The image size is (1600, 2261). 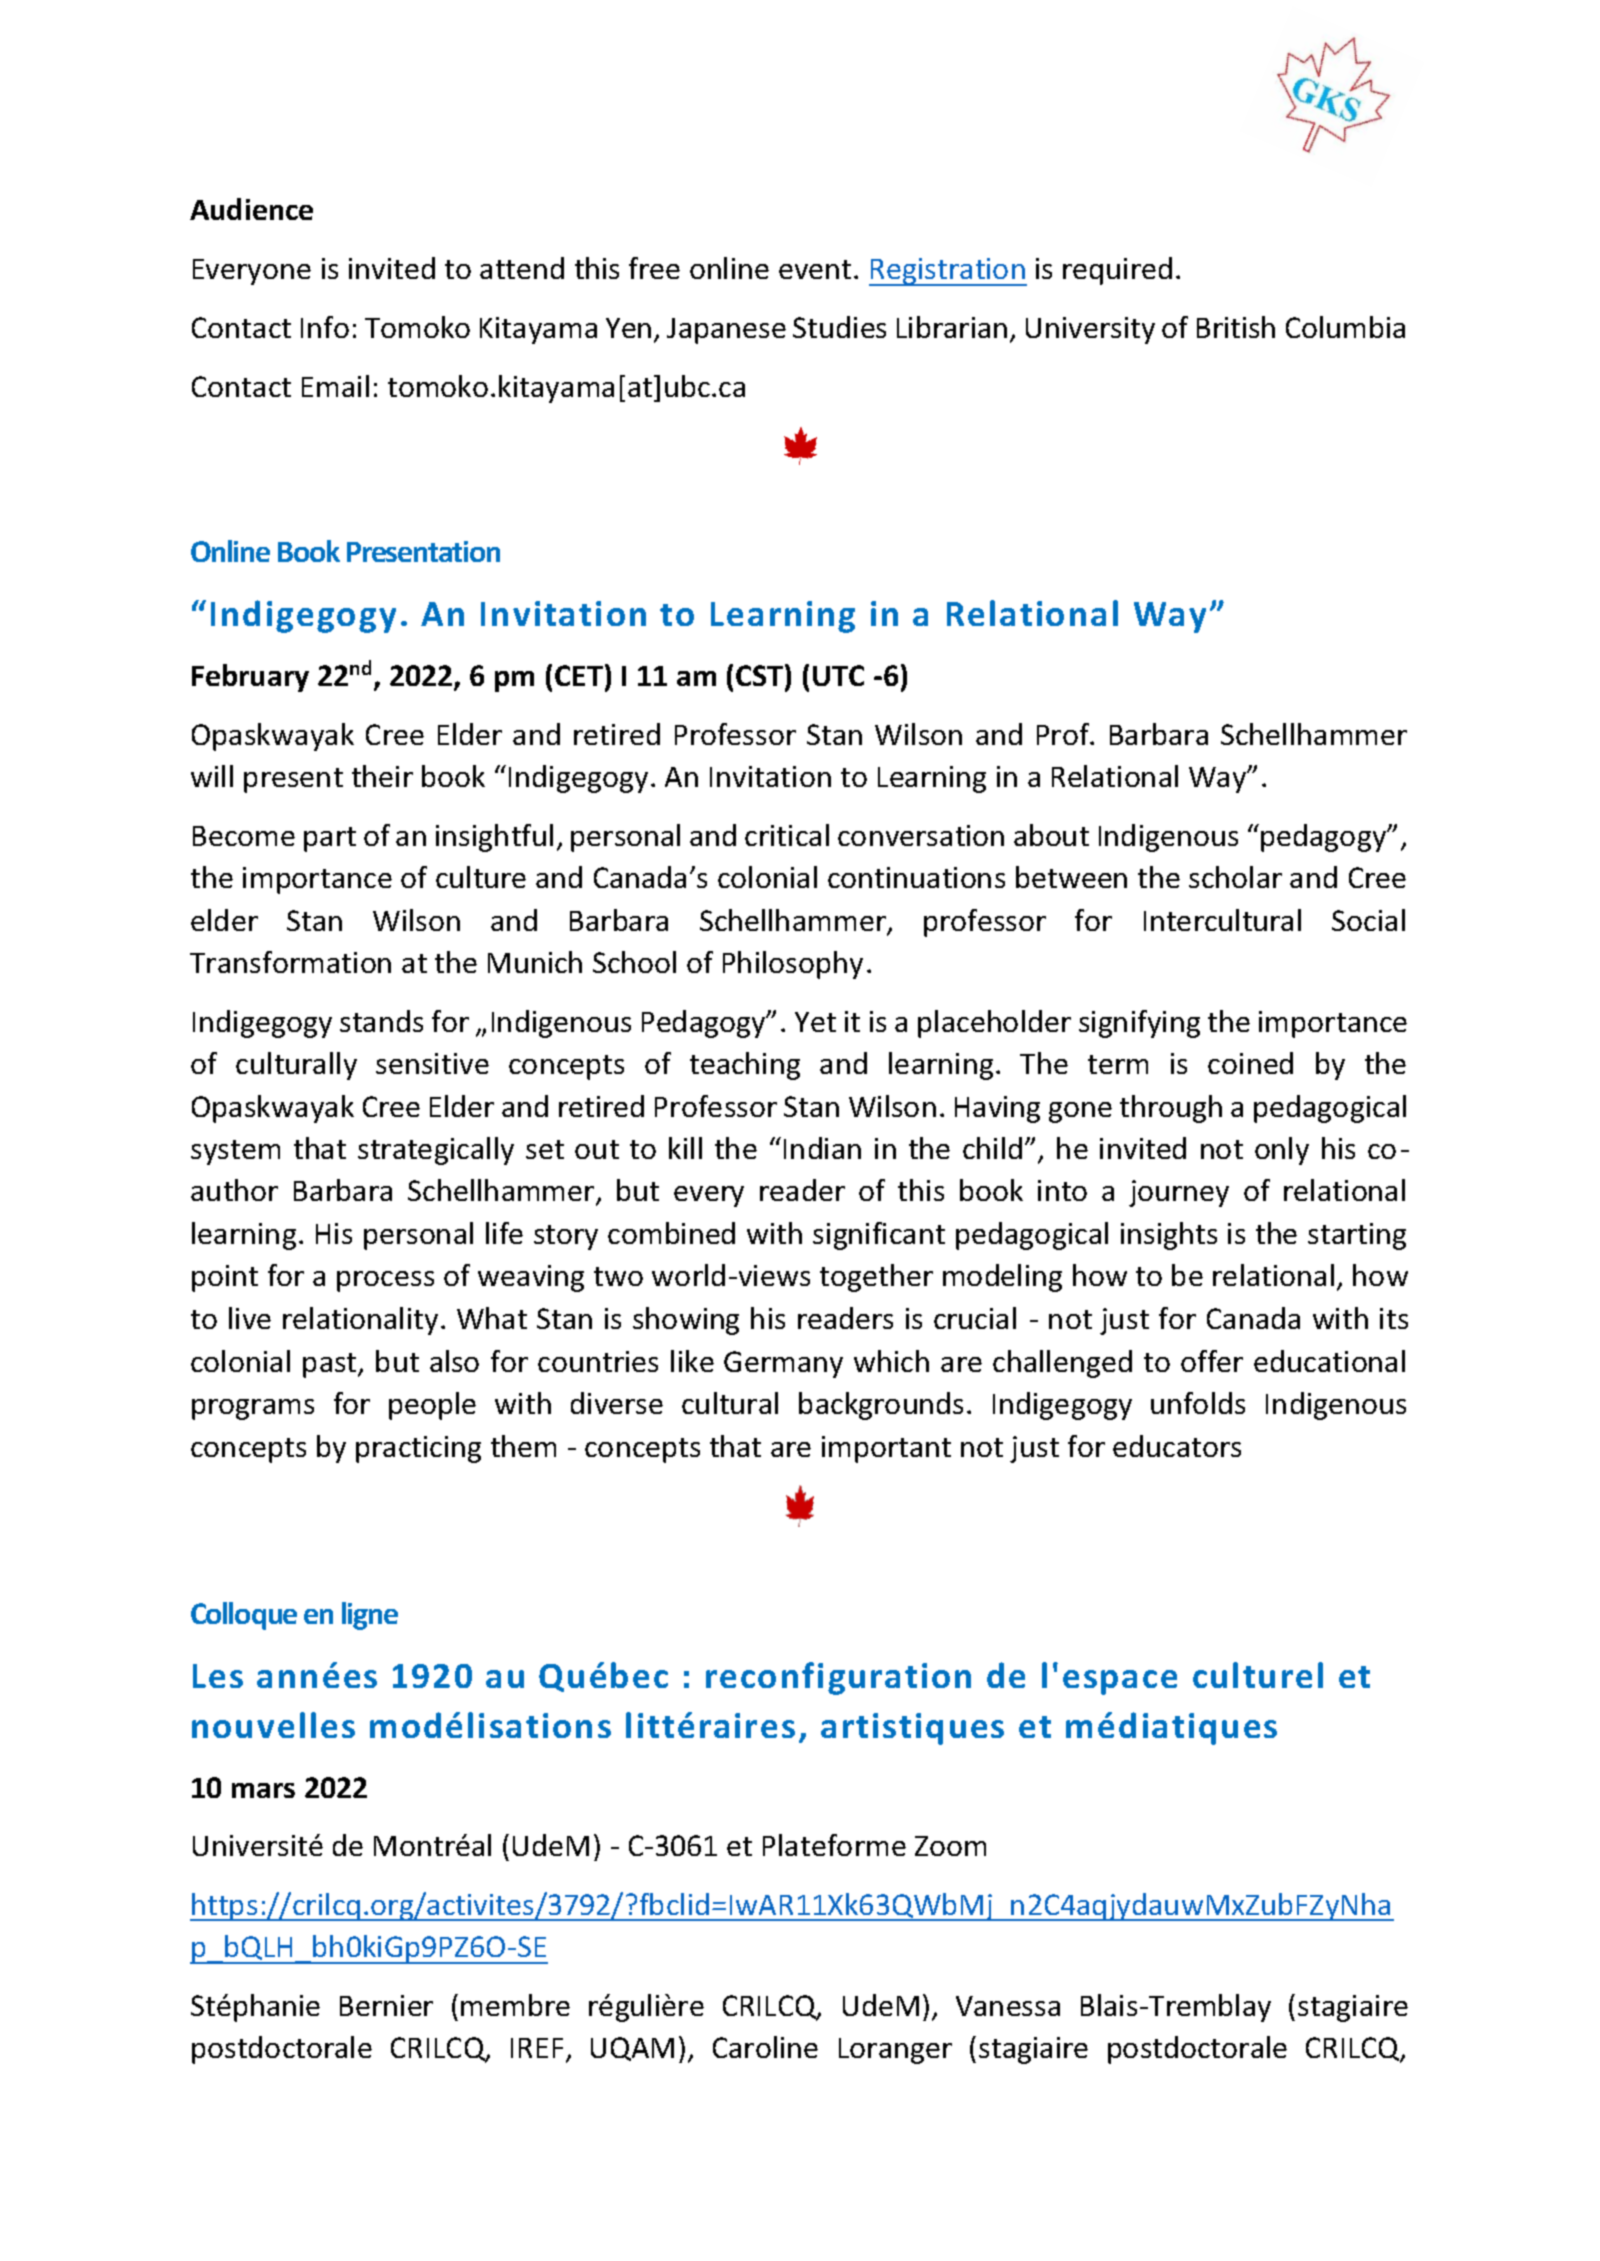 I want to click on educators, so click(x=1177, y=1446).
